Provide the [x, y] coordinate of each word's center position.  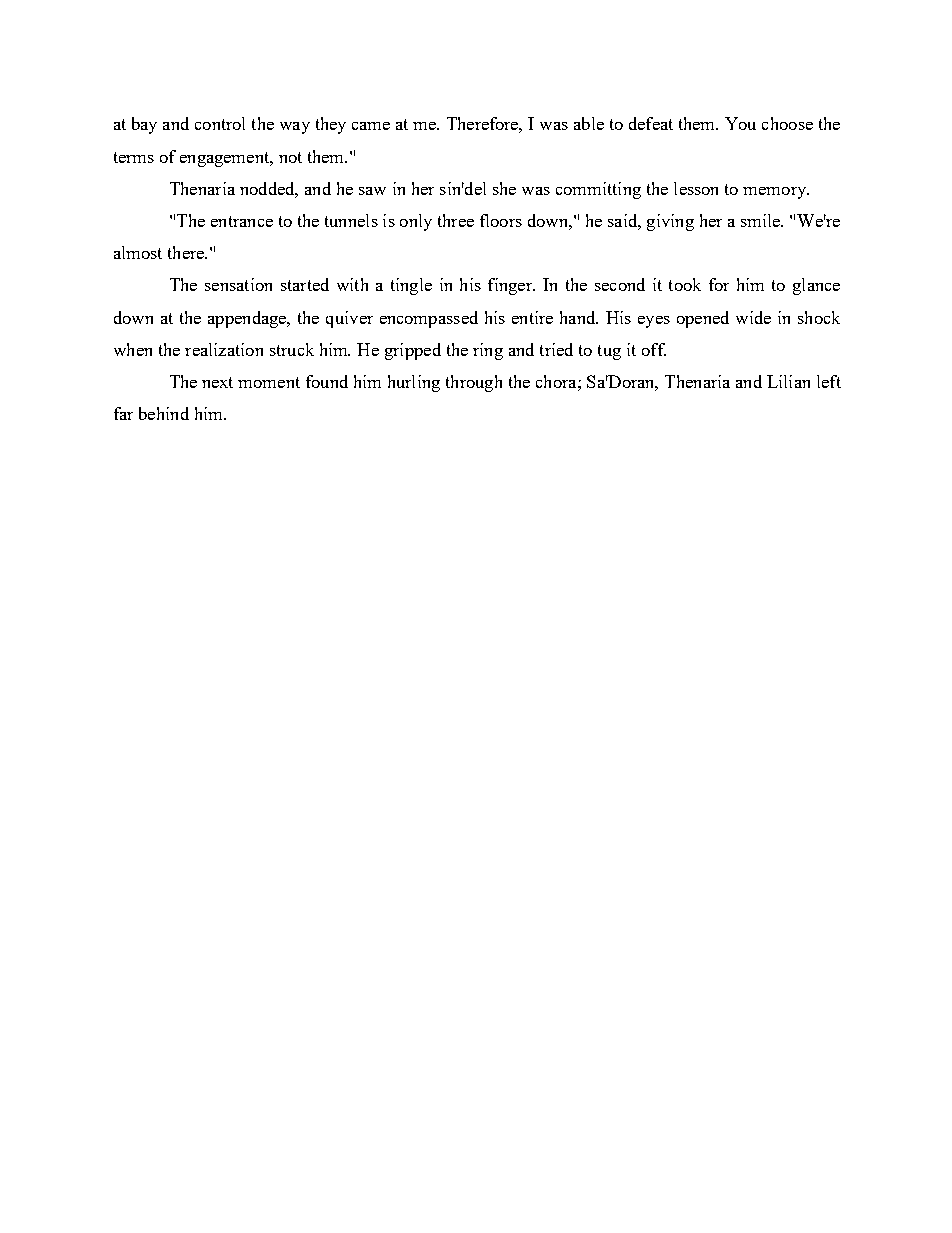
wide [753, 317]
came [371, 126]
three [456, 220]
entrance [242, 221]
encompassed [429, 319]
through [474, 383]
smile [761, 220]
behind [164, 413]
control [220, 123]
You [740, 123]
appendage [248, 319]
